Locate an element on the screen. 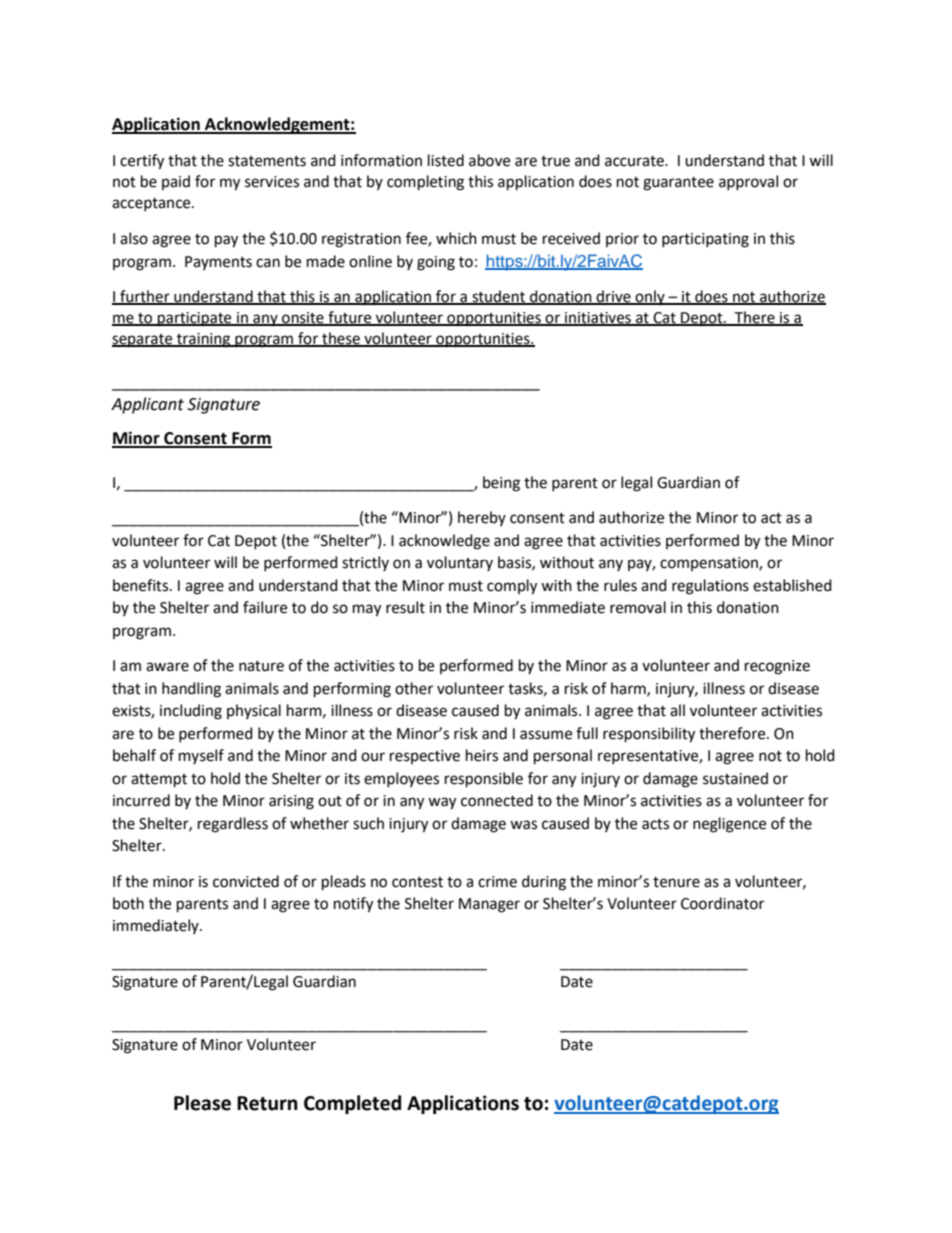 Image resolution: width=952 pixels, height=1233 pixels. result is located at coordinates (405, 607).
